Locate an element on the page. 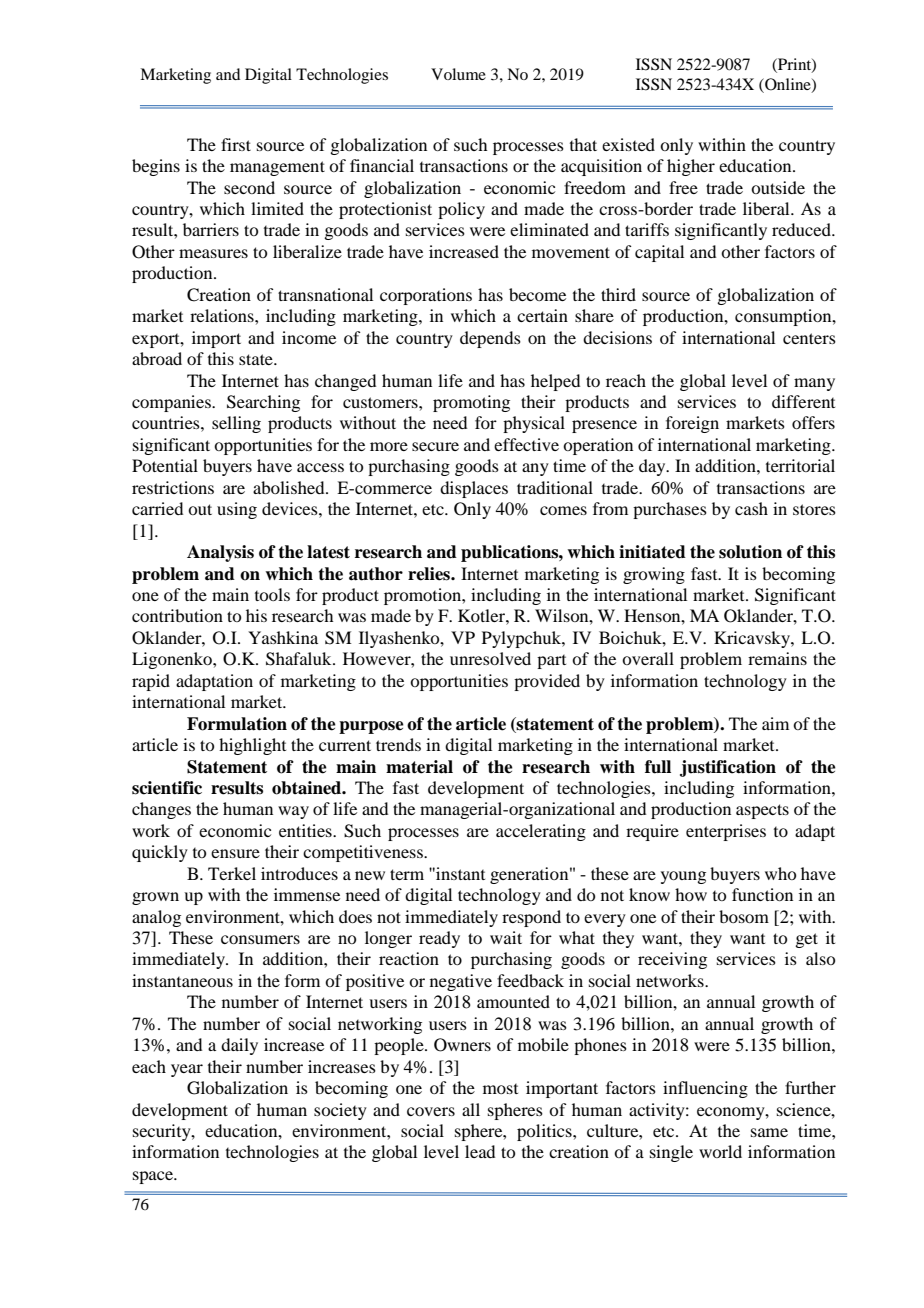  space is located at coordinates (154, 1177).
